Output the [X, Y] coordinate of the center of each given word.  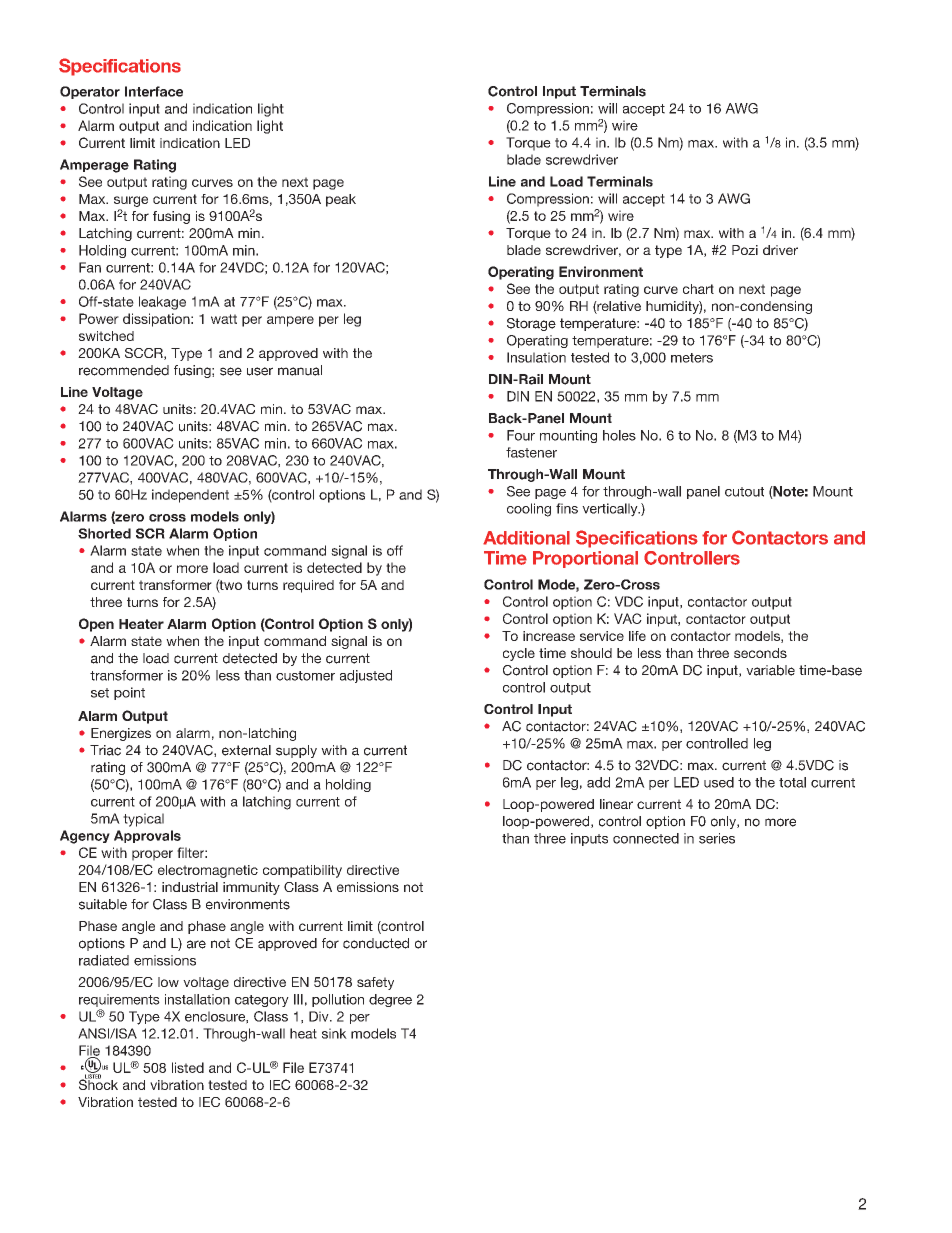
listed [188, 1067]
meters [692, 358]
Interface [154, 91]
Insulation [536, 357]
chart [698, 289]
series [717, 838]
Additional [526, 538]
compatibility [302, 871]
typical [143, 820]
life [637, 636]
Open [96, 625]
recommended [124, 370]
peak [341, 200]
